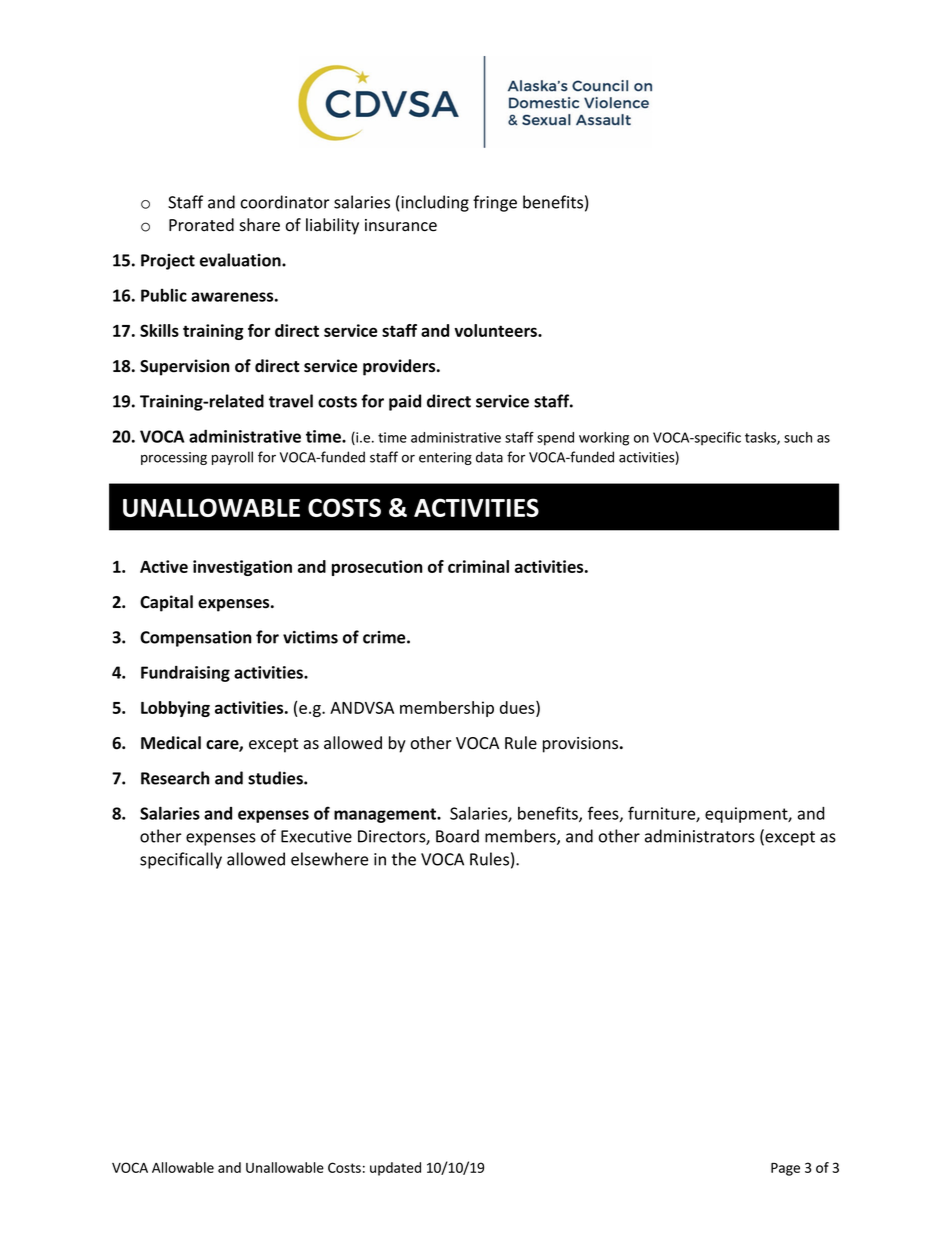 The width and height of the screenshot is (952, 1233). Describe the element at coordinates (582, 745) in the screenshot. I see `provisions` at that location.
